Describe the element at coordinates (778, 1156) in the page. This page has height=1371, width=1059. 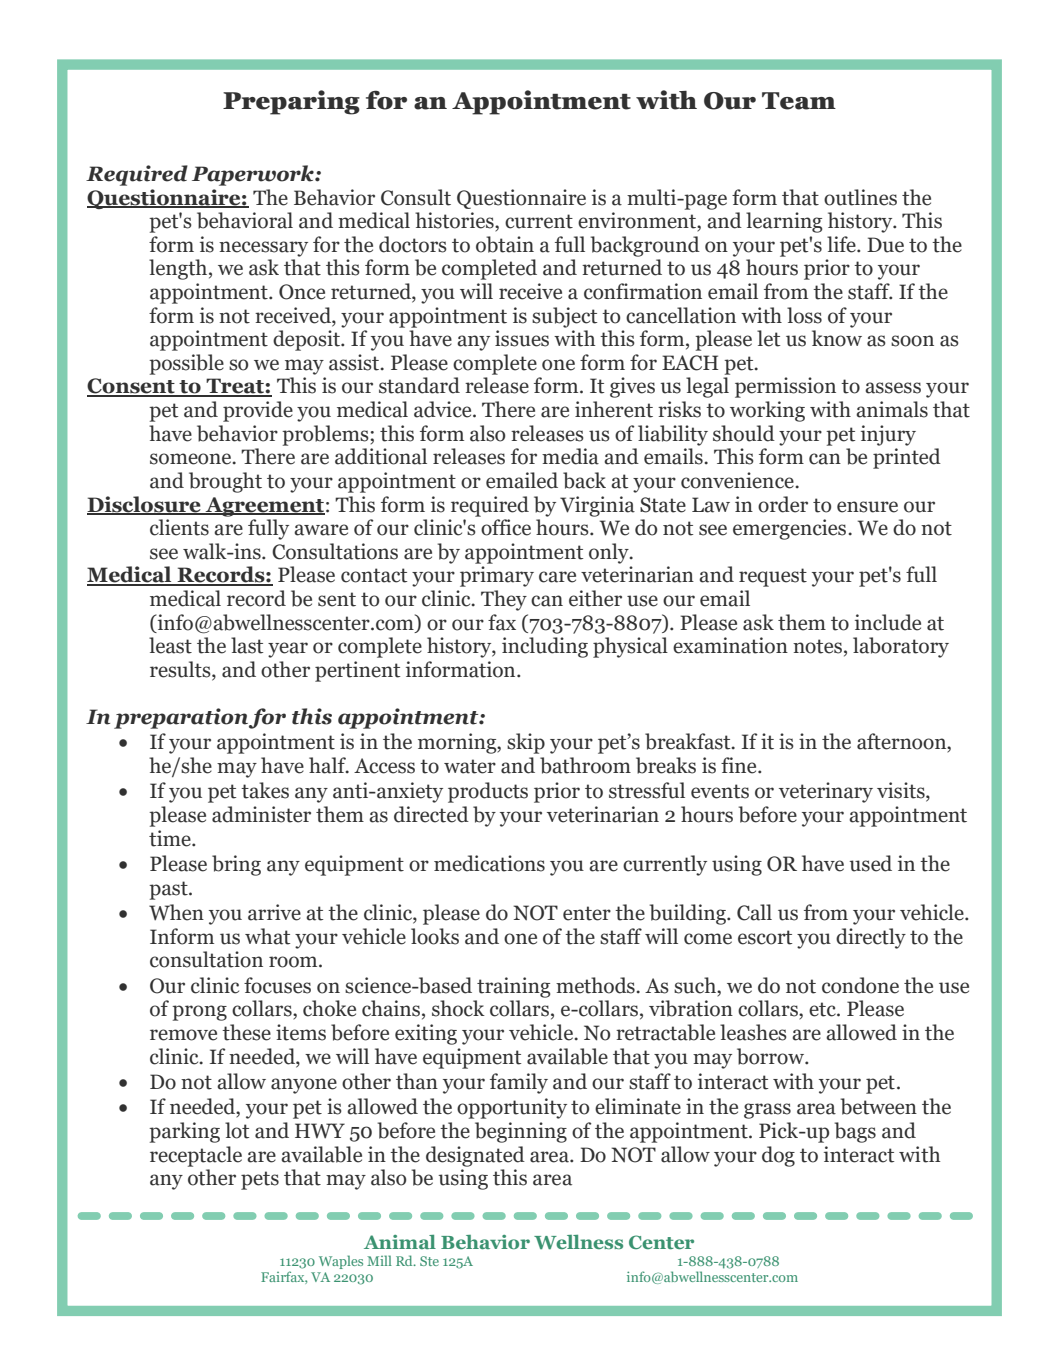
I see `dog` at that location.
